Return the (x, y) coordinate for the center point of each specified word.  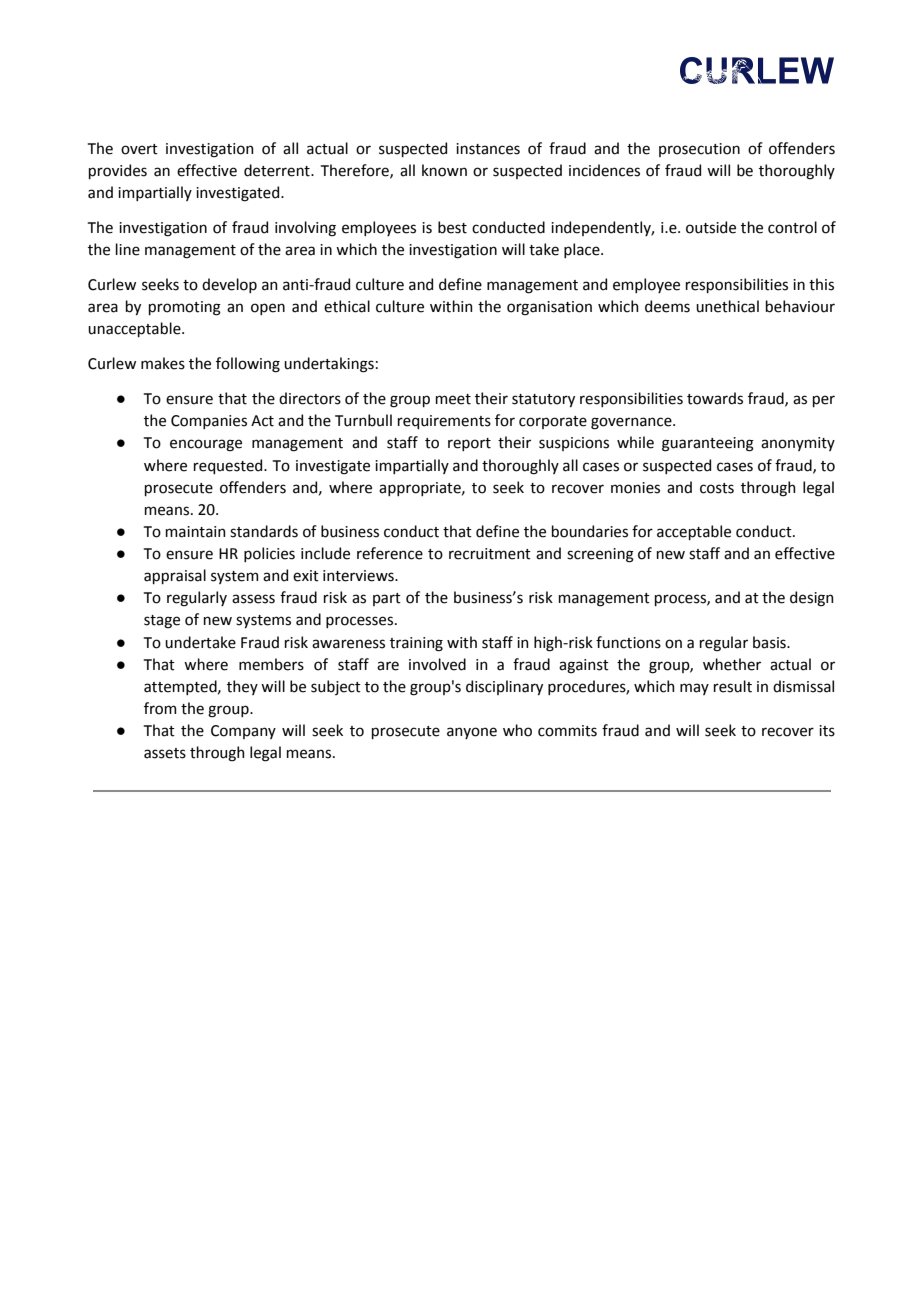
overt (139, 149)
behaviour (800, 306)
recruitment (490, 554)
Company (243, 732)
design (812, 599)
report (469, 444)
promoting (185, 308)
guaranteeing (708, 444)
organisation (549, 308)
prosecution (699, 150)
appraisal (175, 576)
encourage (206, 445)
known (444, 170)
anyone (472, 733)
